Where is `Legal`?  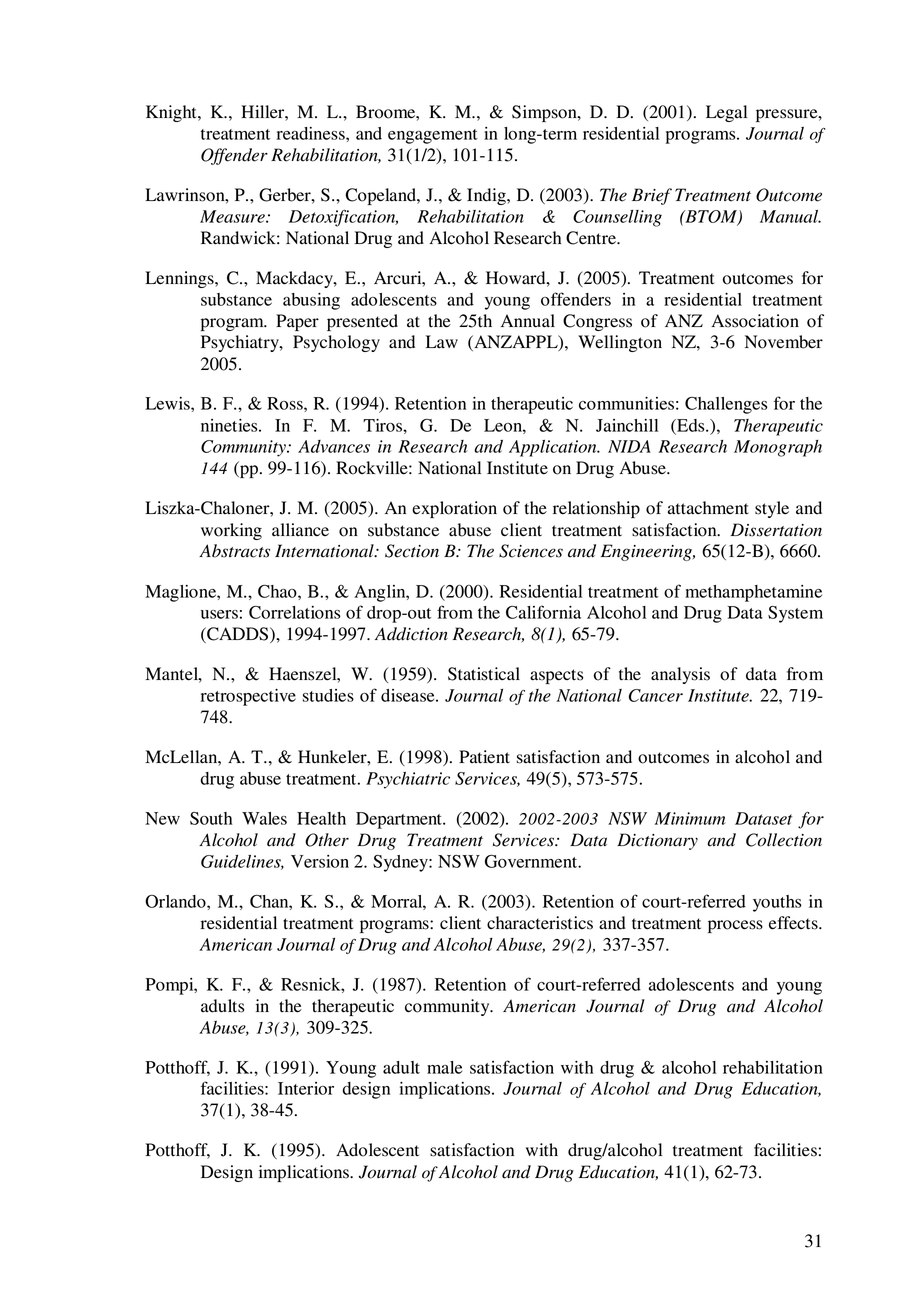 Legal is located at coordinates (726, 113).
